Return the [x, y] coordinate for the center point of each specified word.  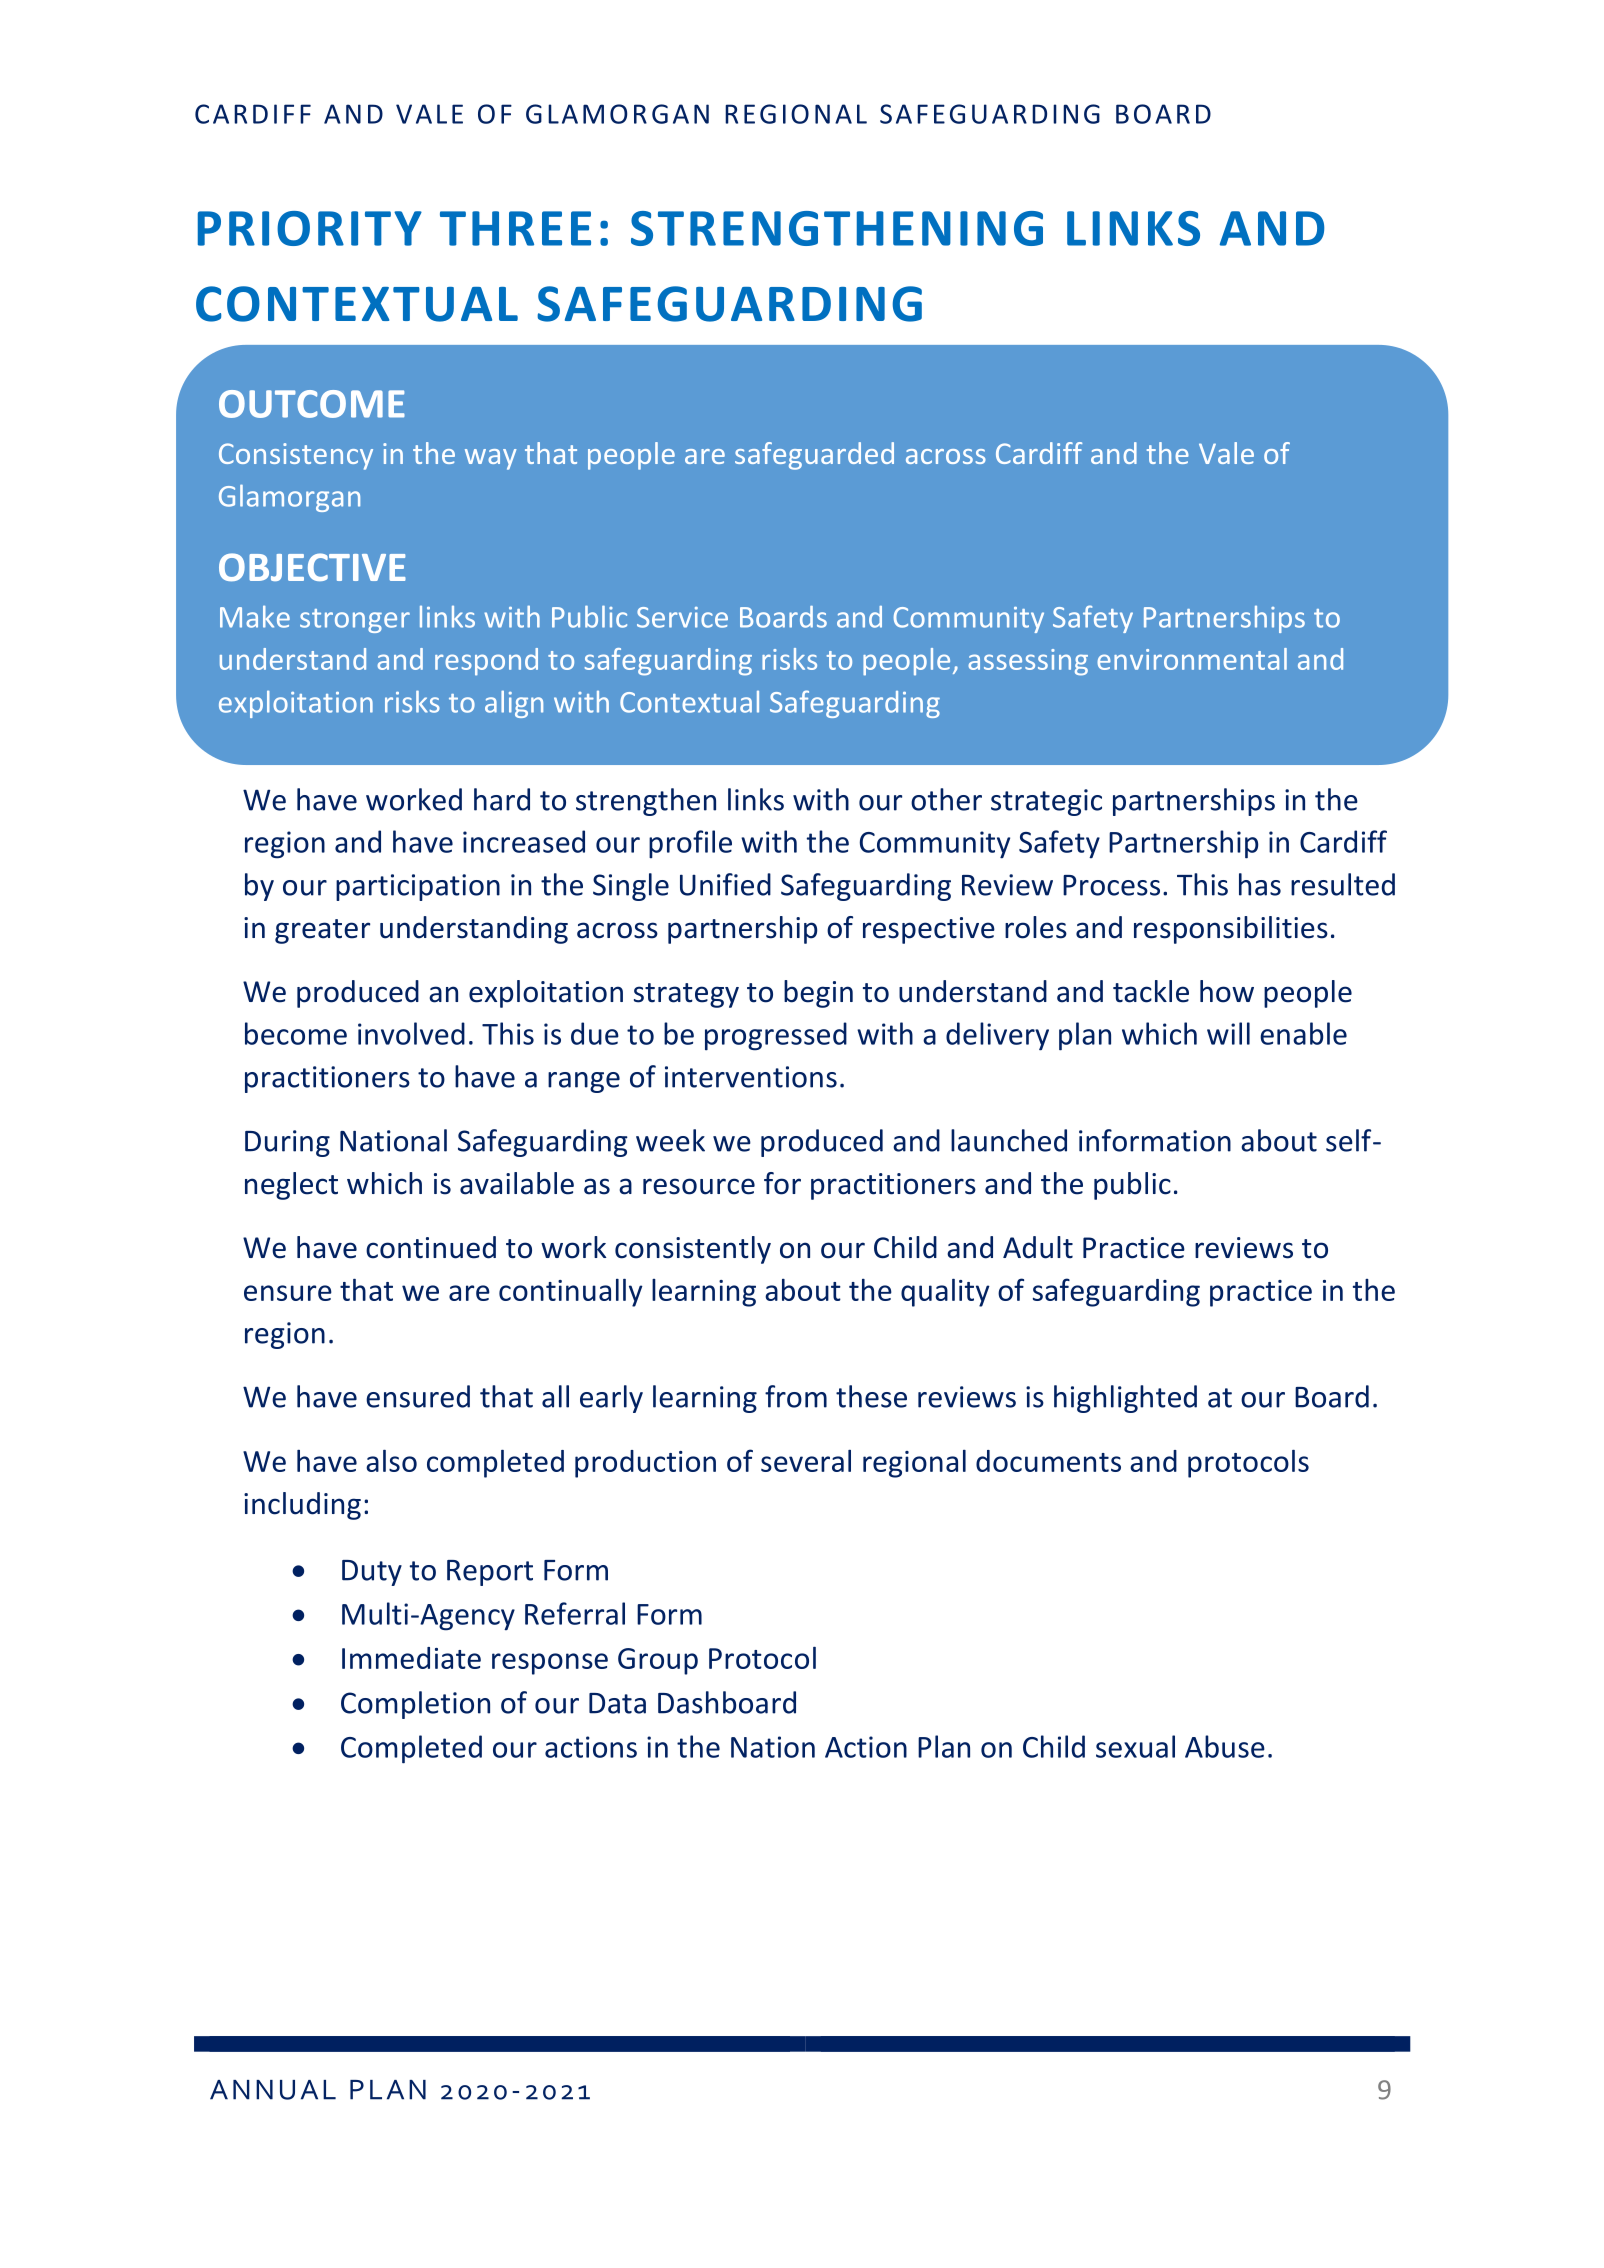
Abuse [1225, 1746]
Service [682, 617]
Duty [372, 1573]
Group [658, 1661]
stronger [355, 621]
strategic [1046, 802]
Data [617, 1703]
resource [699, 1186]
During [287, 1143]
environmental [1192, 659]
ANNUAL [273, 2090]
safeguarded [814, 456]
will [1228, 1033]
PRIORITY [310, 228]
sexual [1135, 1746]
